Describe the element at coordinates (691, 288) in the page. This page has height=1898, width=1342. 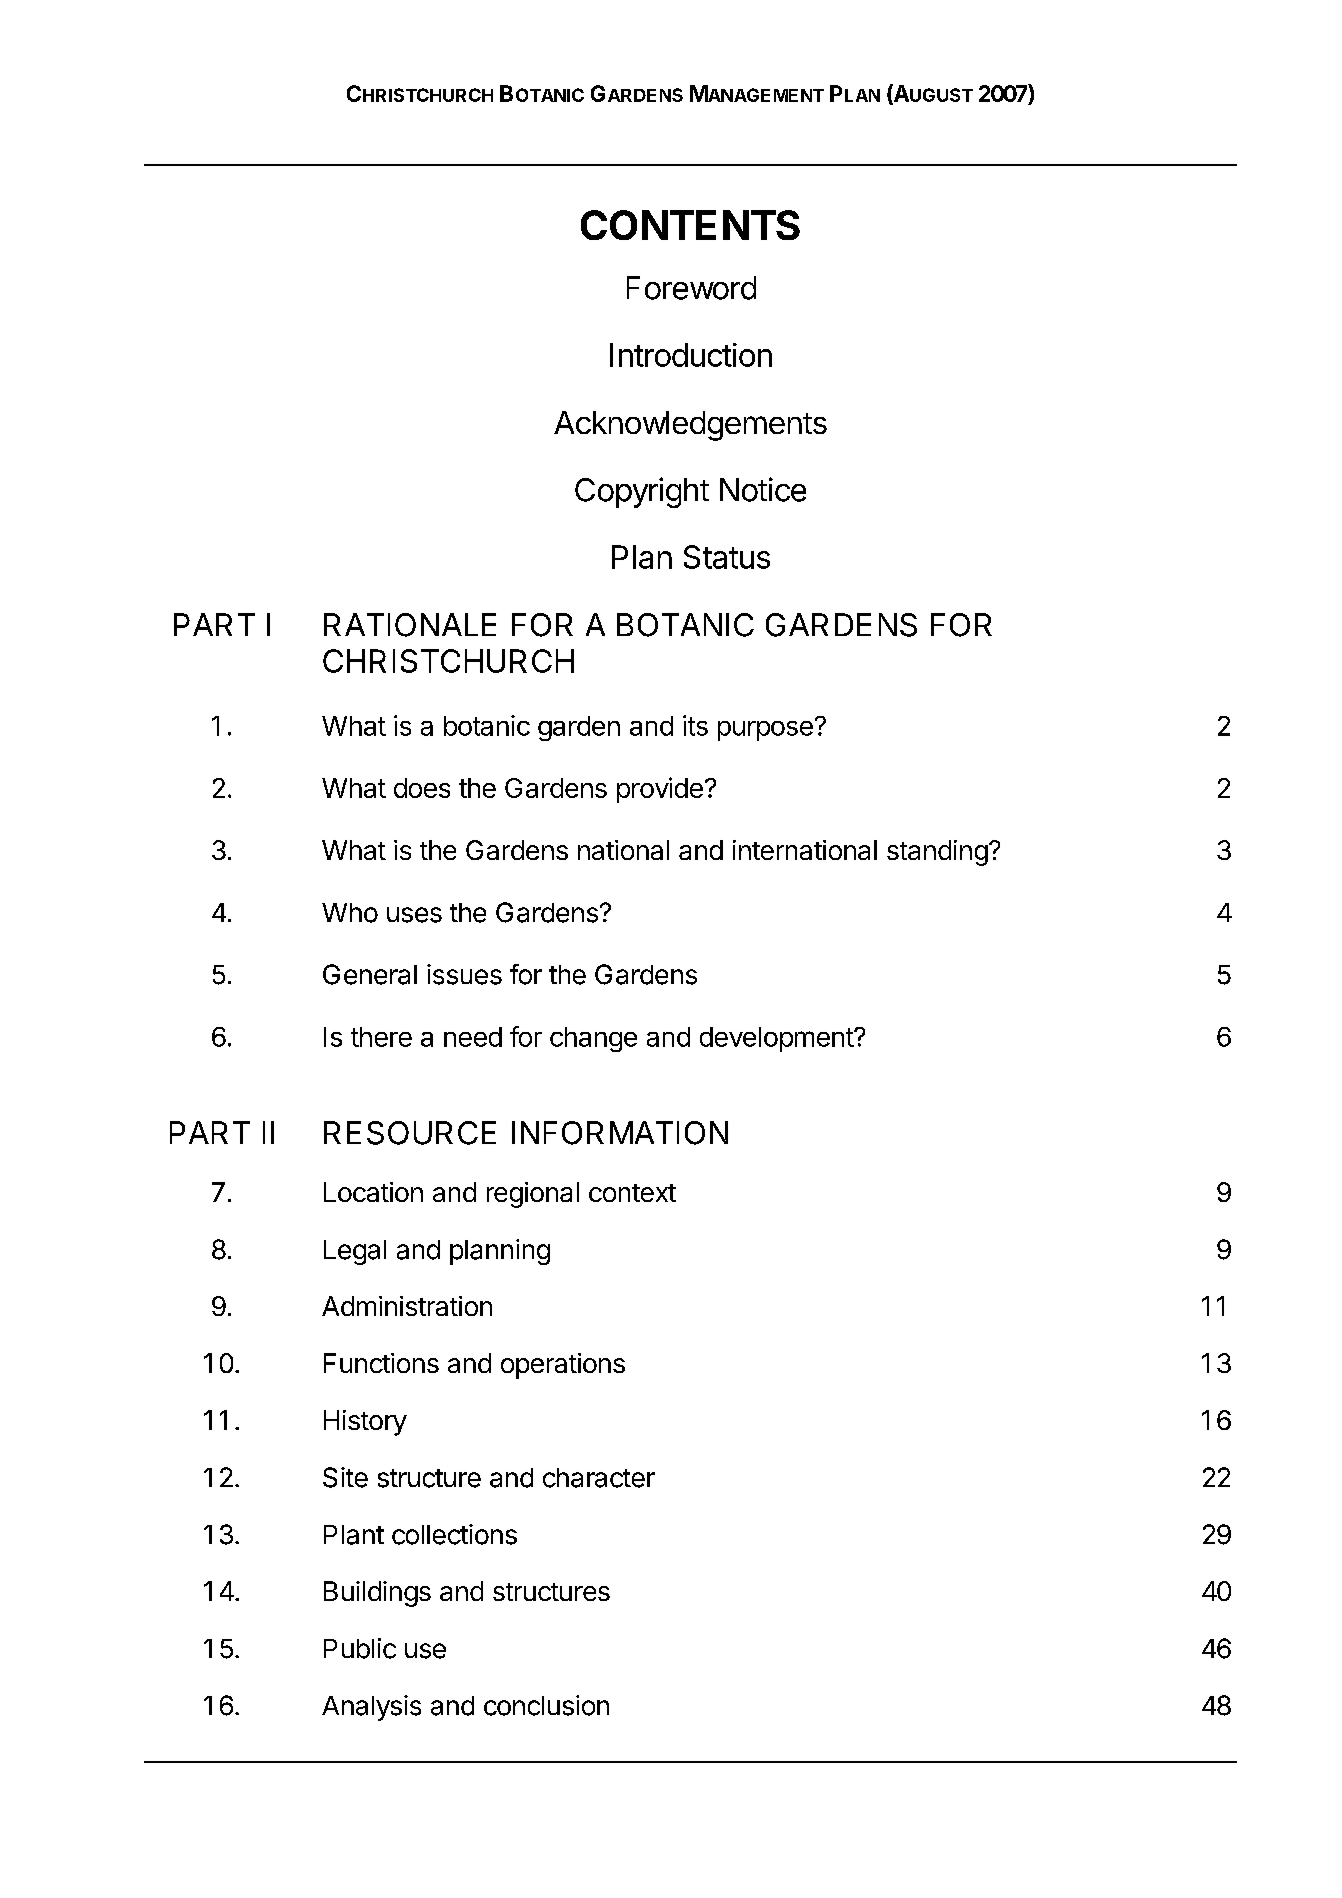
I see `Foreword` at that location.
